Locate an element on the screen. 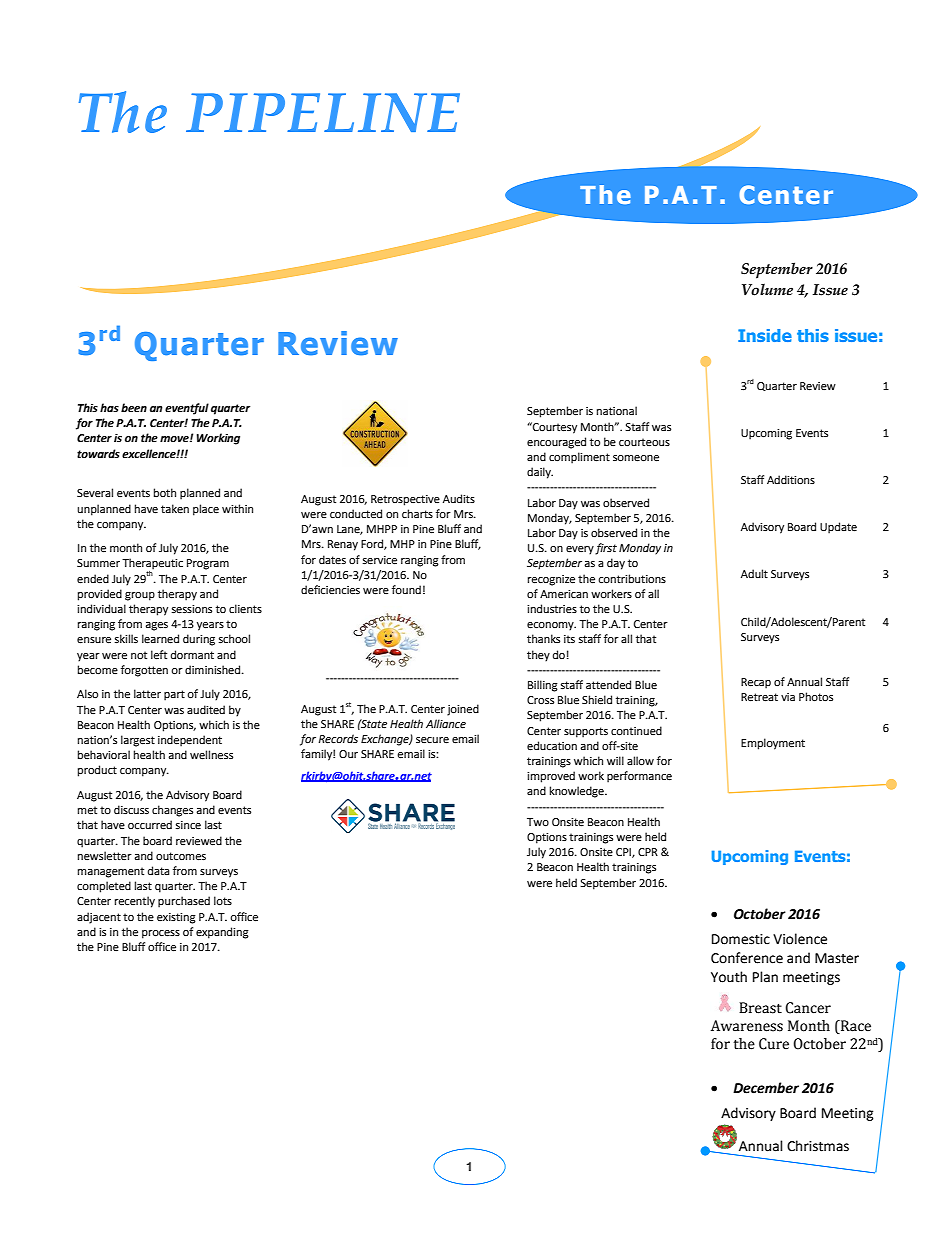 Image resolution: width=952 pixels, height=1233 pixels. Recap is located at coordinates (756, 683).
